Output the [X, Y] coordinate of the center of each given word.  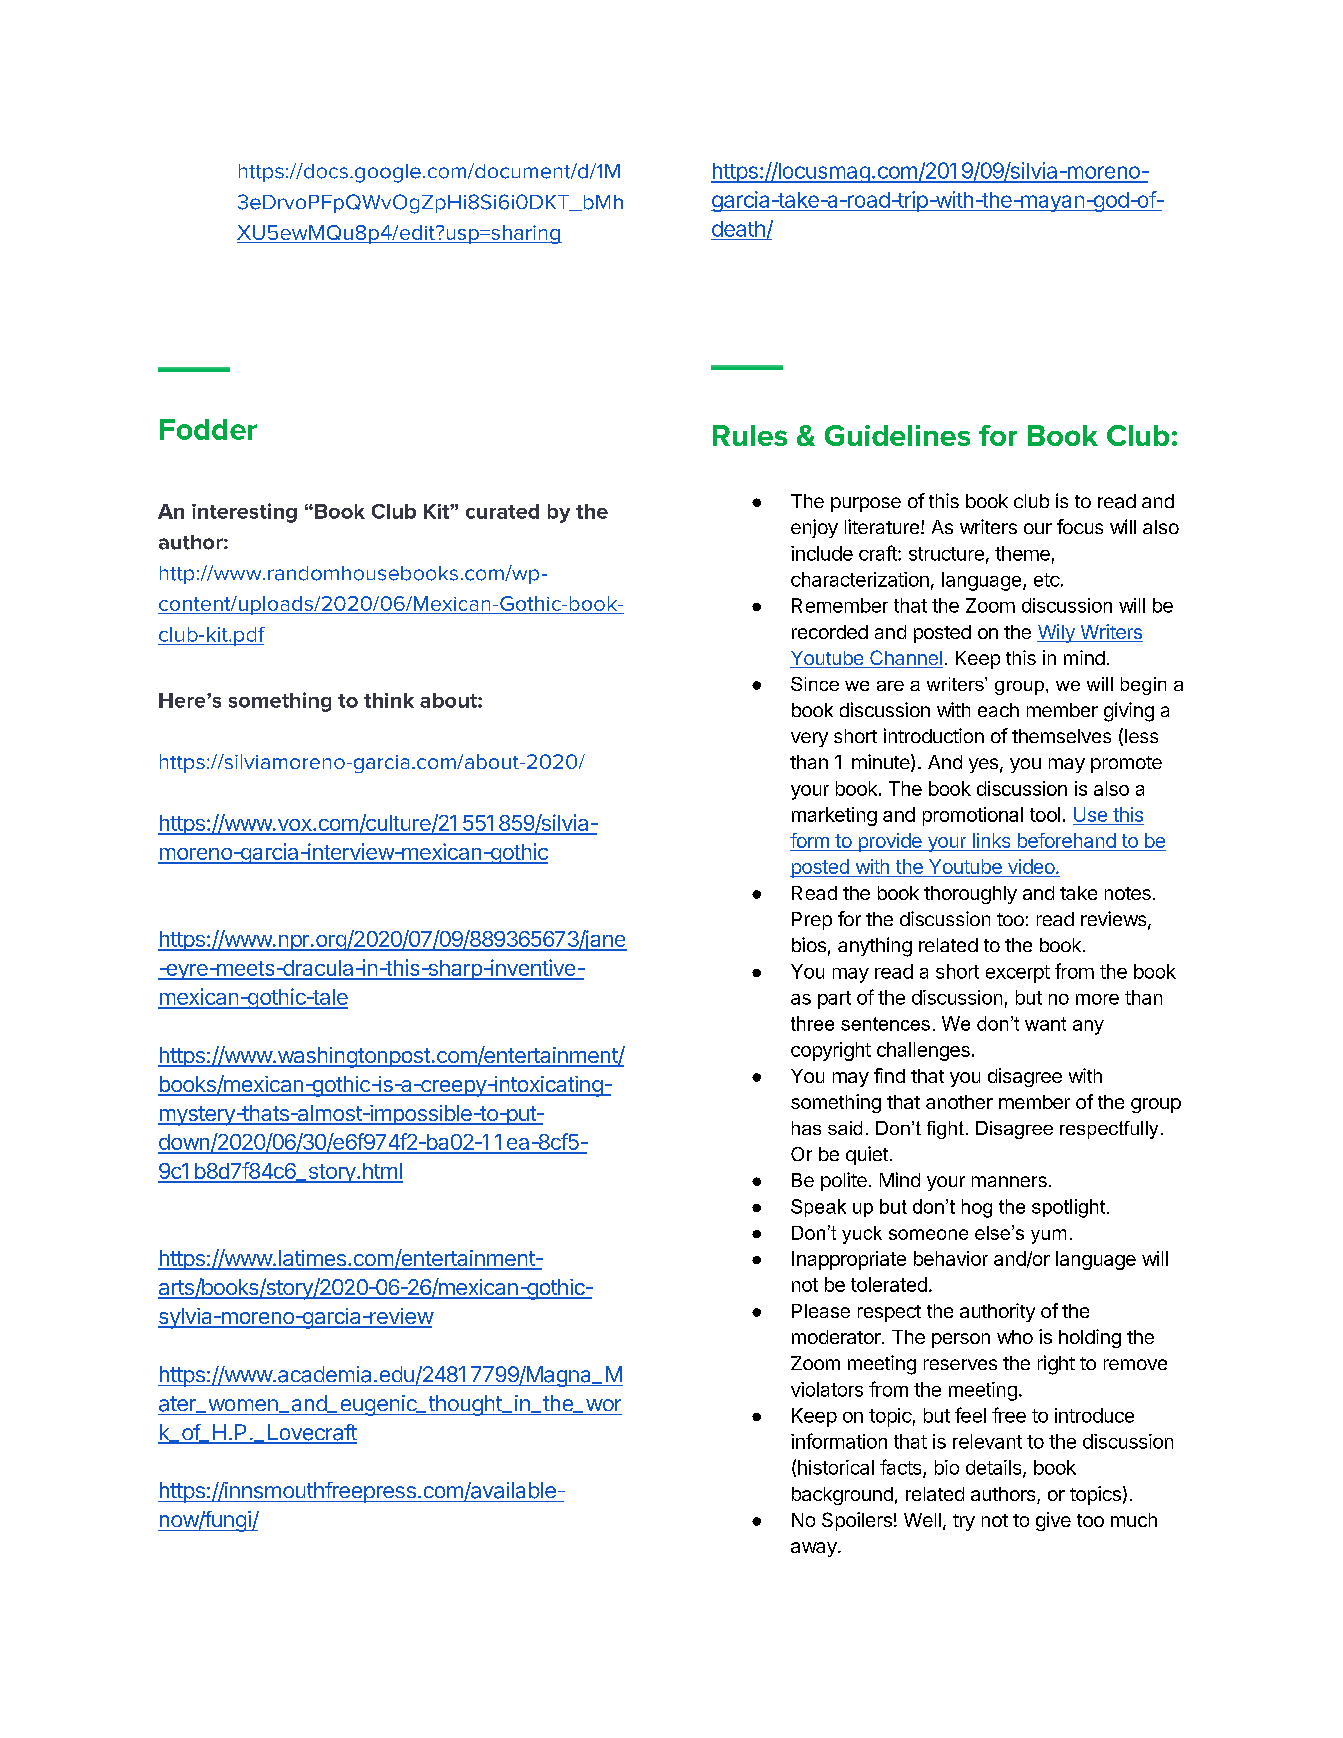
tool [1045, 814]
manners [1009, 1181]
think [389, 700]
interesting [244, 513]
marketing [834, 816]
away [815, 1549]
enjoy [814, 528]
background [842, 1496]
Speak [818, 1208]
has [806, 1128]
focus [1080, 526]
